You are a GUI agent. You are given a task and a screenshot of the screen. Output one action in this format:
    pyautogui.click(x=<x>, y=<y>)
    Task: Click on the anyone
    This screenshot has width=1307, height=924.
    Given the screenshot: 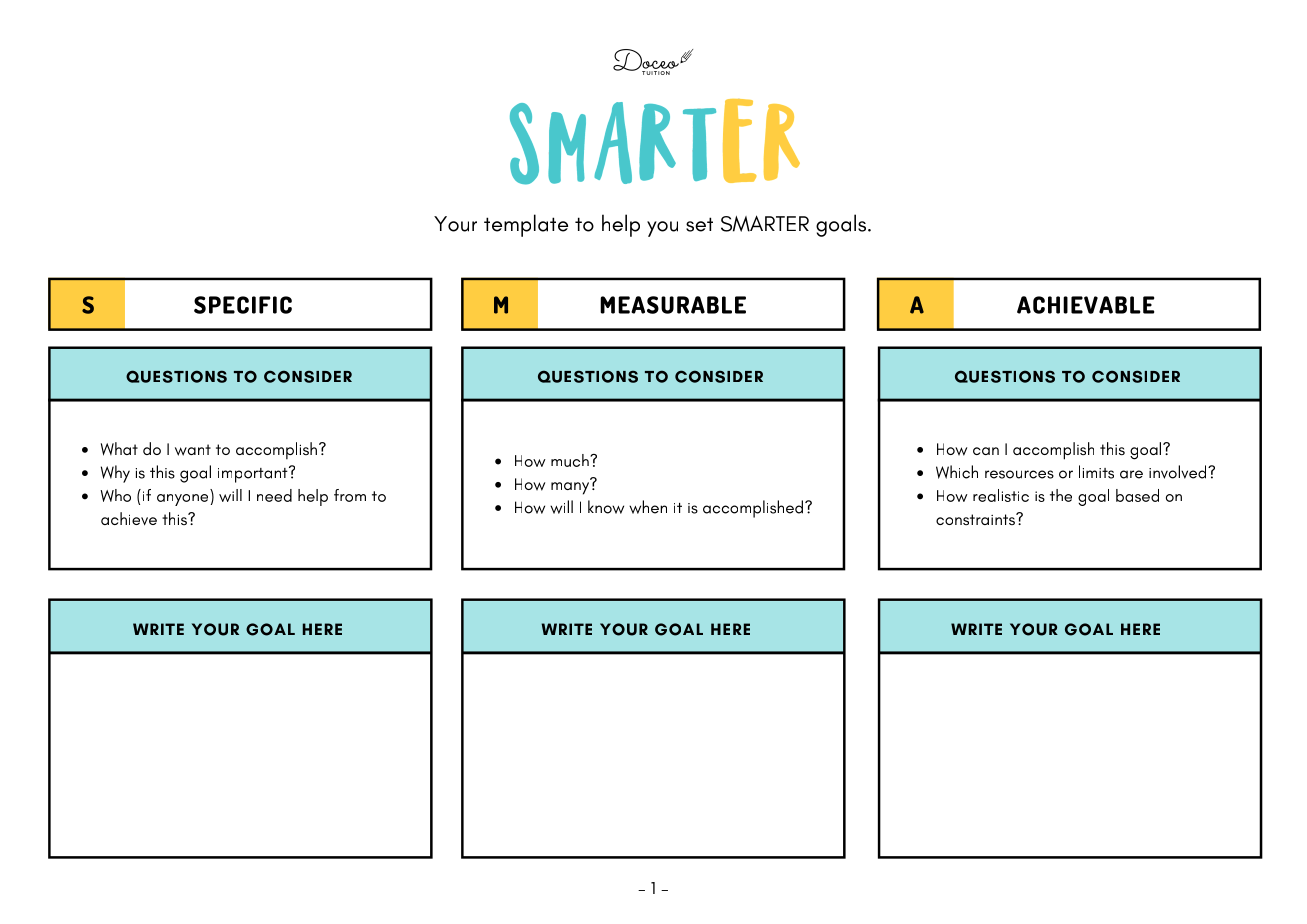 What is the action you would take?
    pyautogui.click(x=182, y=500)
